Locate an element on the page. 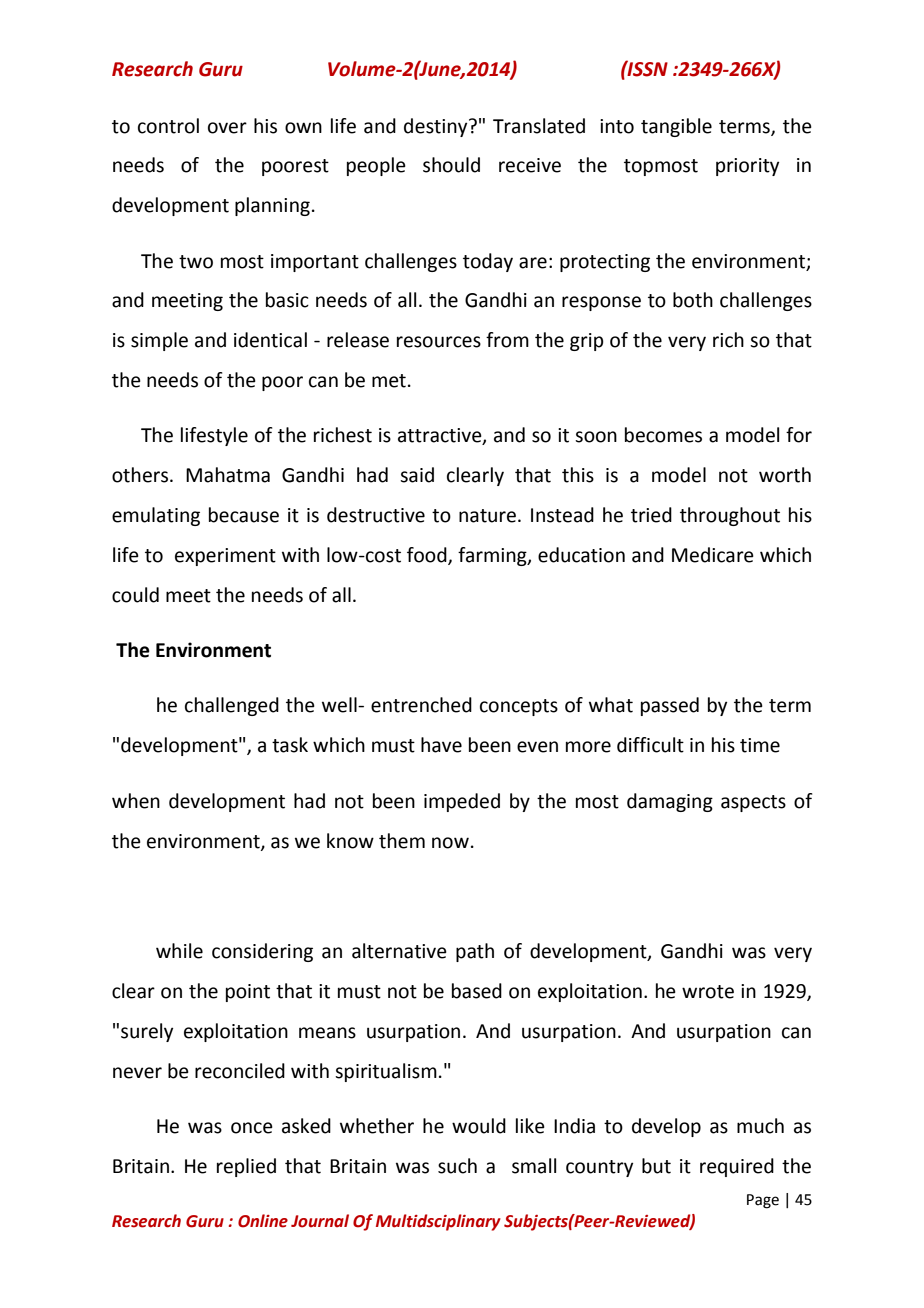 Image resolution: width=924 pixels, height=1308 pixels. path is located at coordinates (475, 952).
